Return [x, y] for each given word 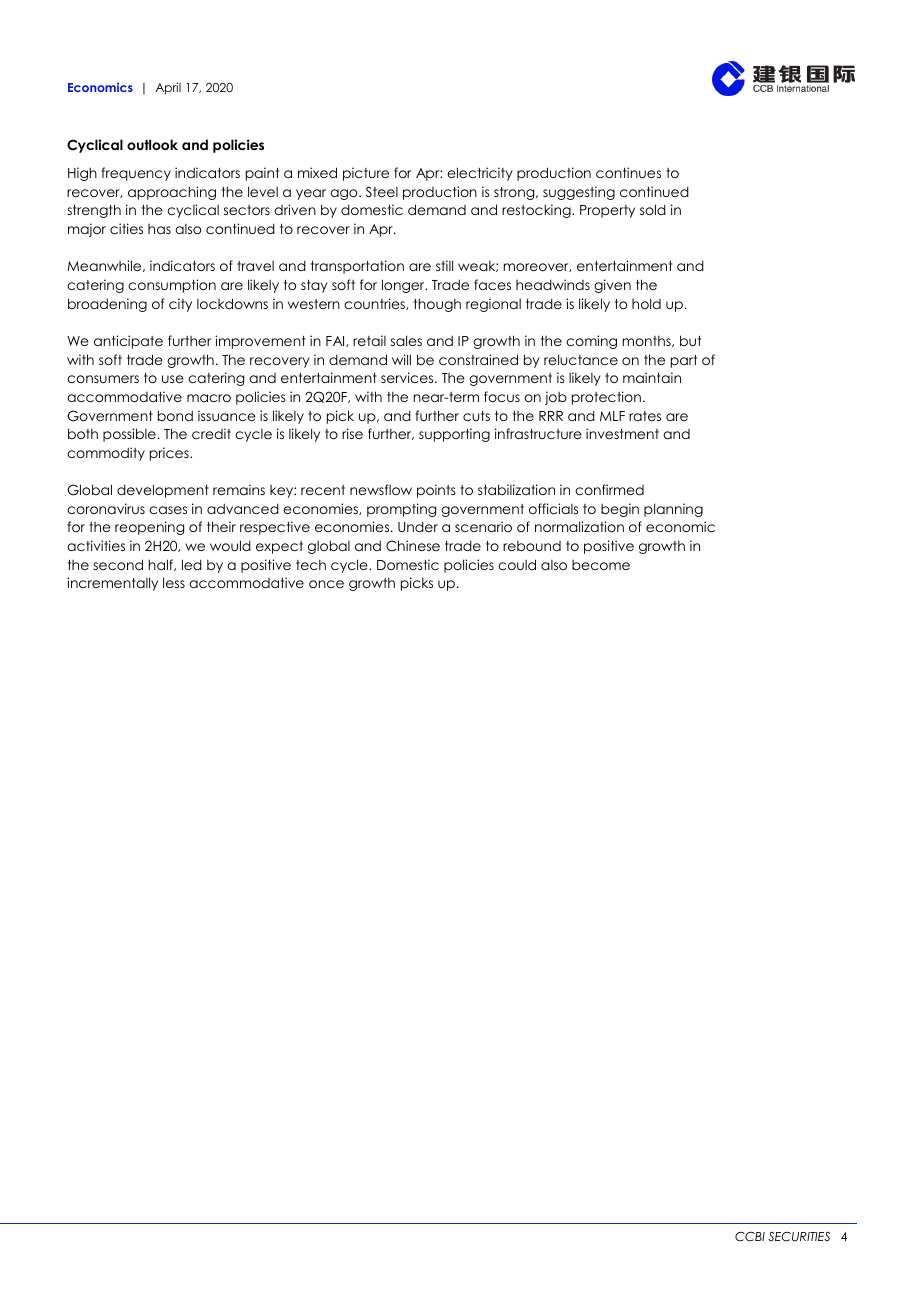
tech [311, 564]
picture [366, 174]
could [517, 564]
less [174, 582]
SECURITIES [799, 1237]
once [326, 584]
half [162, 565]
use [173, 379]
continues [628, 172]
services [408, 377]
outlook [152, 144]
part [684, 361]
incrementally [112, 584]
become [601, 565]
